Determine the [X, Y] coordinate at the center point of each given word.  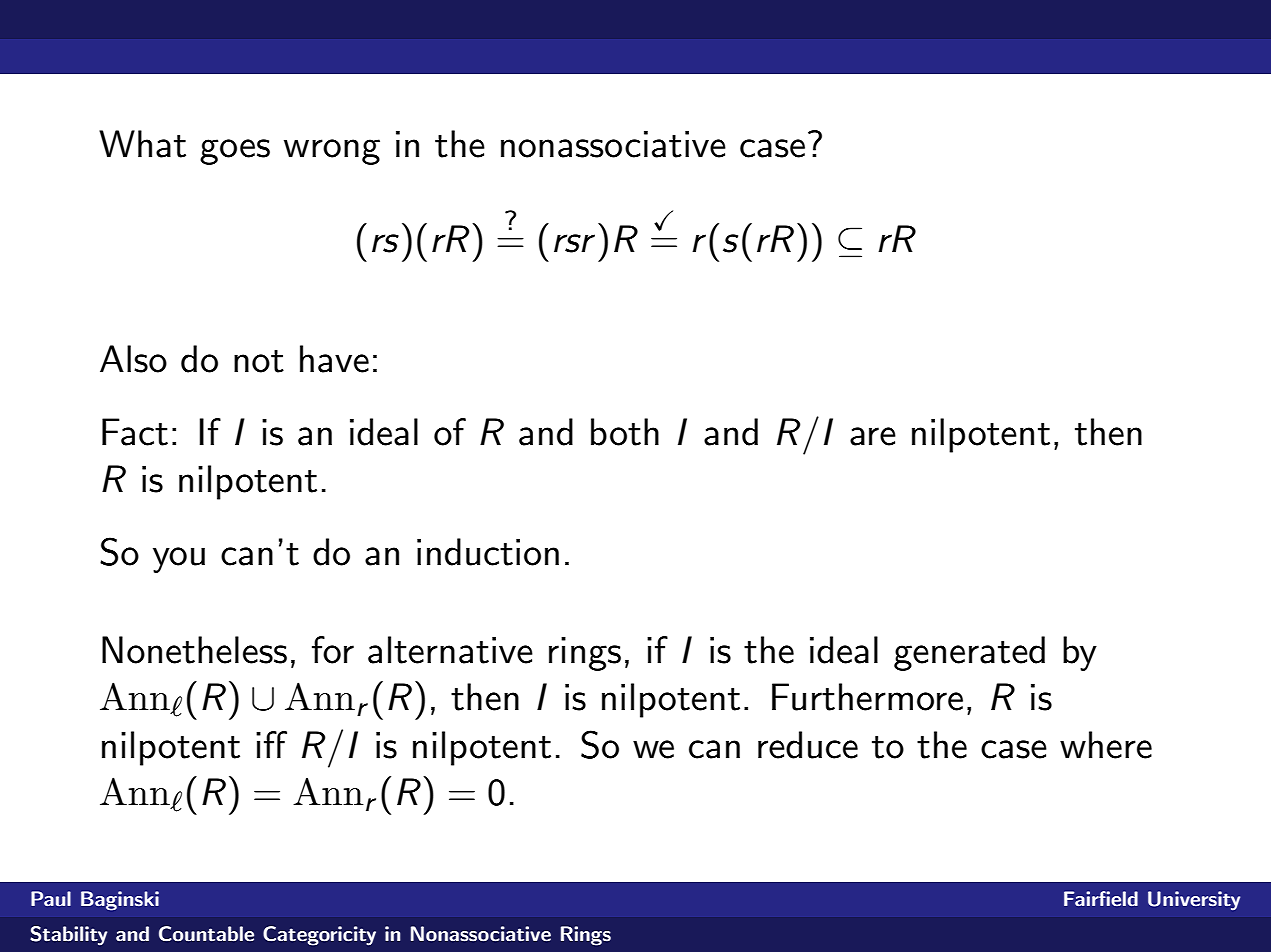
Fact [135, 432]
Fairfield [1101, 898]
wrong [332, 152]
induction [488, 552]
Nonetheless [194, 650]
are [873, 436]
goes [235, 152]
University [1194, 901]
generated [969, 653]
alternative [450, 650]
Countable [206, 934]
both [625, 432]
